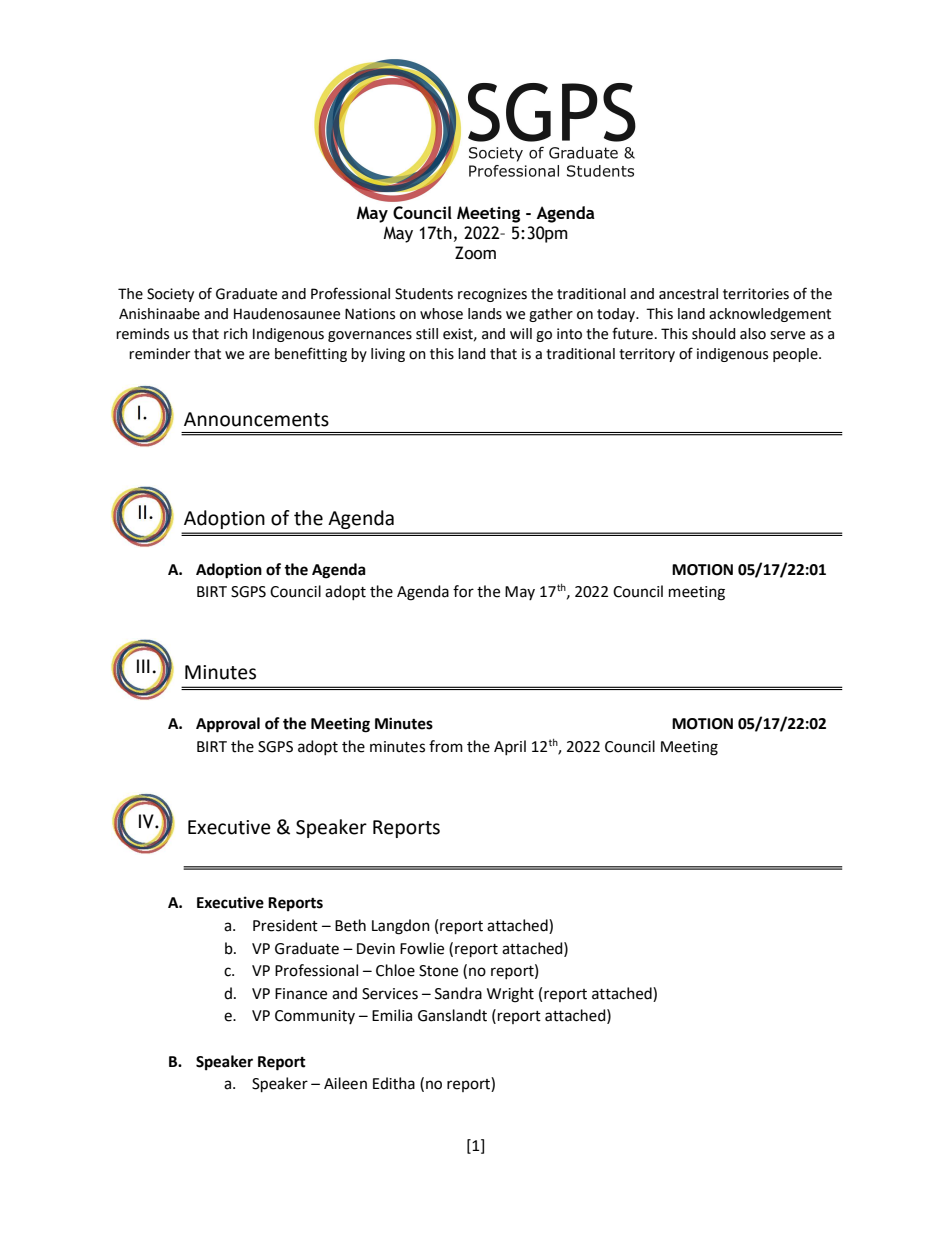 The image size is (952, 1233). Describe the element at coordinates (463, 591) in the screenshot. I see `for` at that location.
